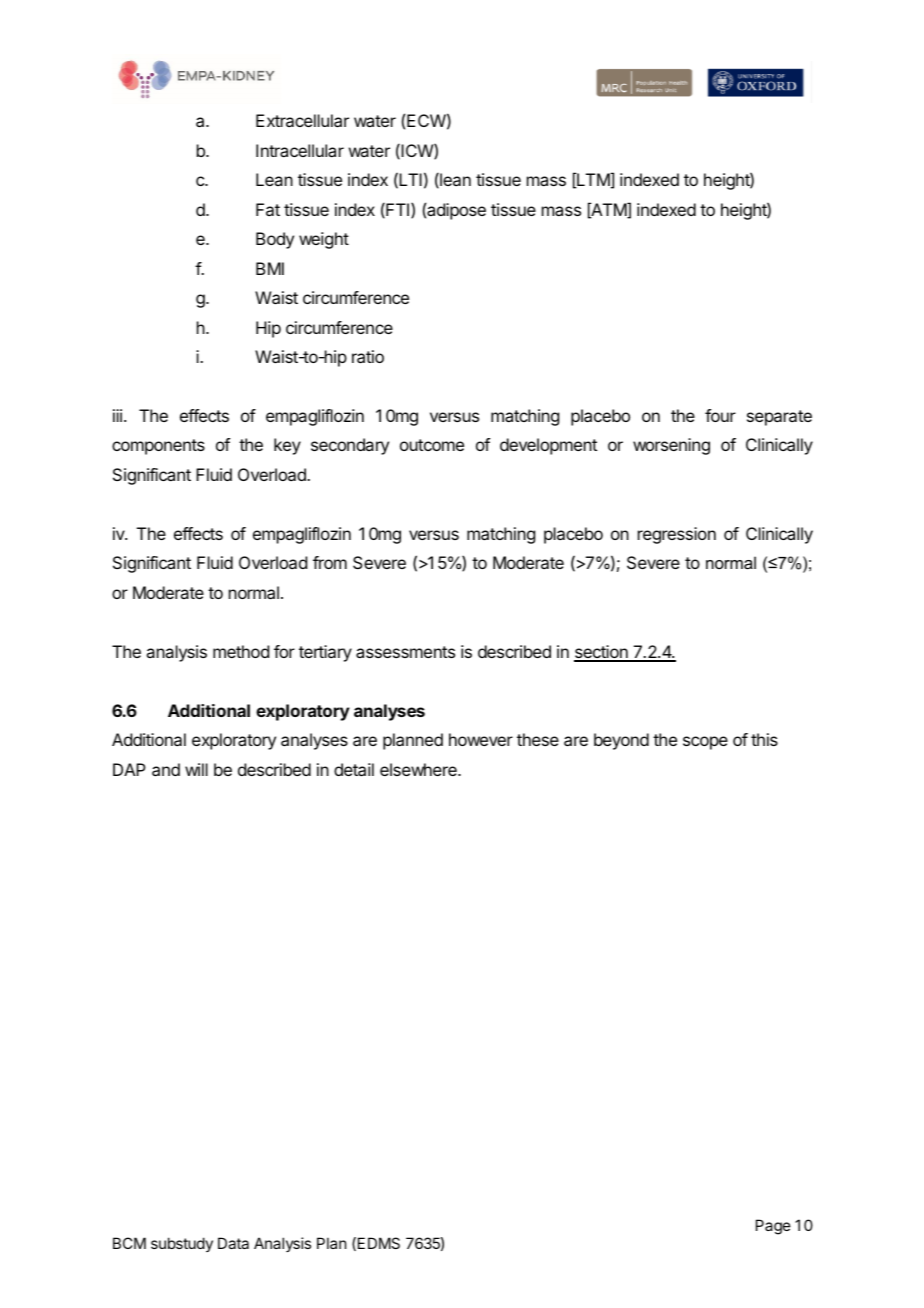 Image resolution: width=924 pixels, height=1308 pixels. I want to click on BCM, so click(129, 1243).
